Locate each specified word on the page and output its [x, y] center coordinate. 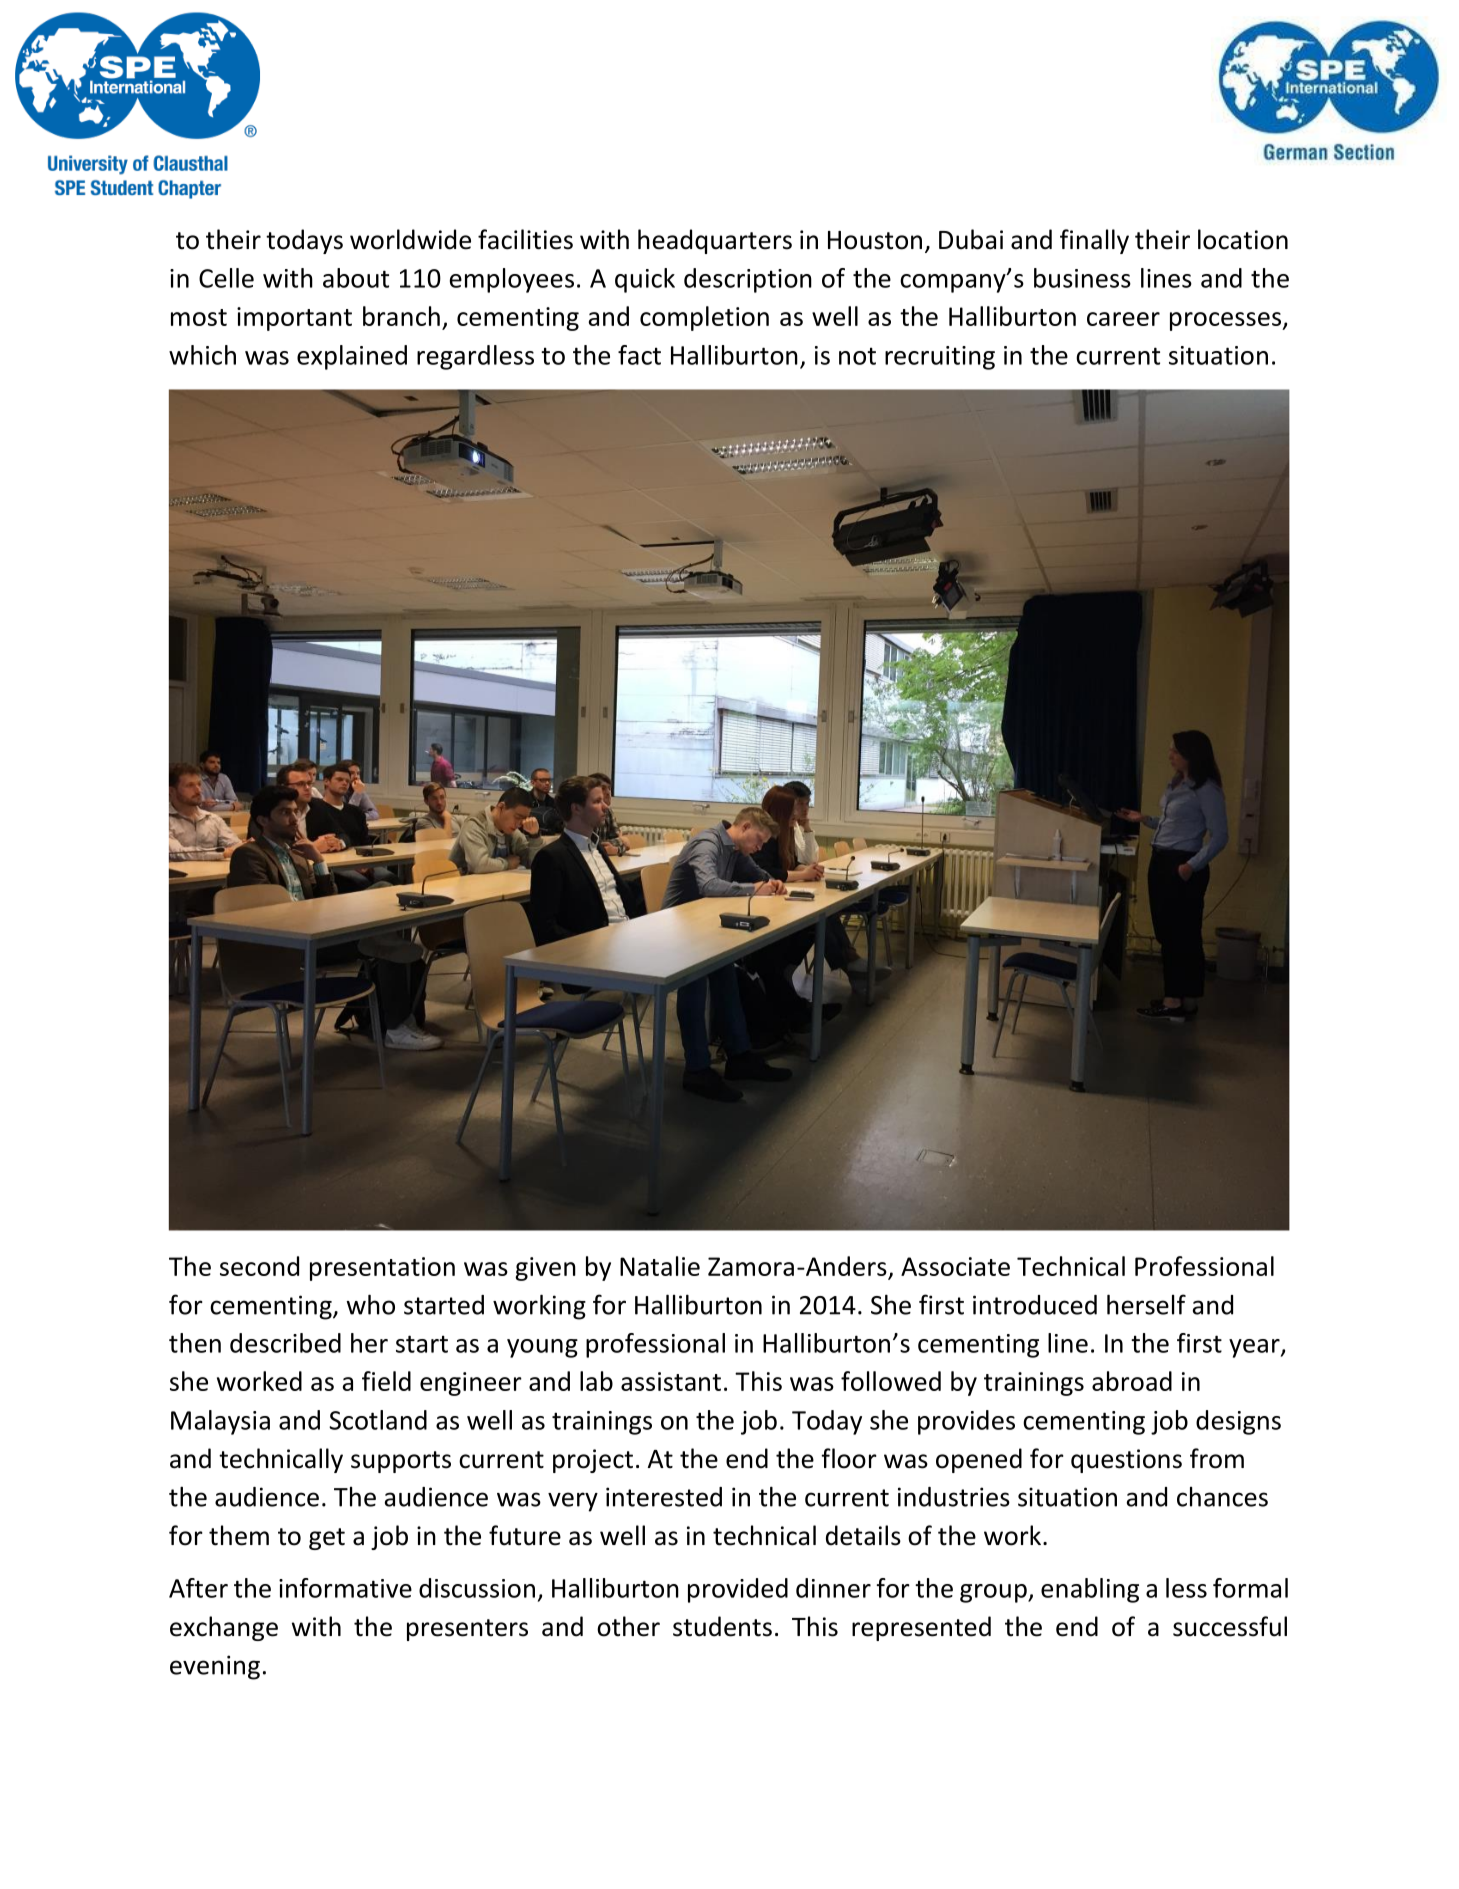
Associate [955, 1266]
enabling [1090, 1590]
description [748, 280]
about [356, 278]
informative [345, 1588]
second [259, 1266]
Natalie [660, 1266]
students [722, 1626]
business [1082, 278]
